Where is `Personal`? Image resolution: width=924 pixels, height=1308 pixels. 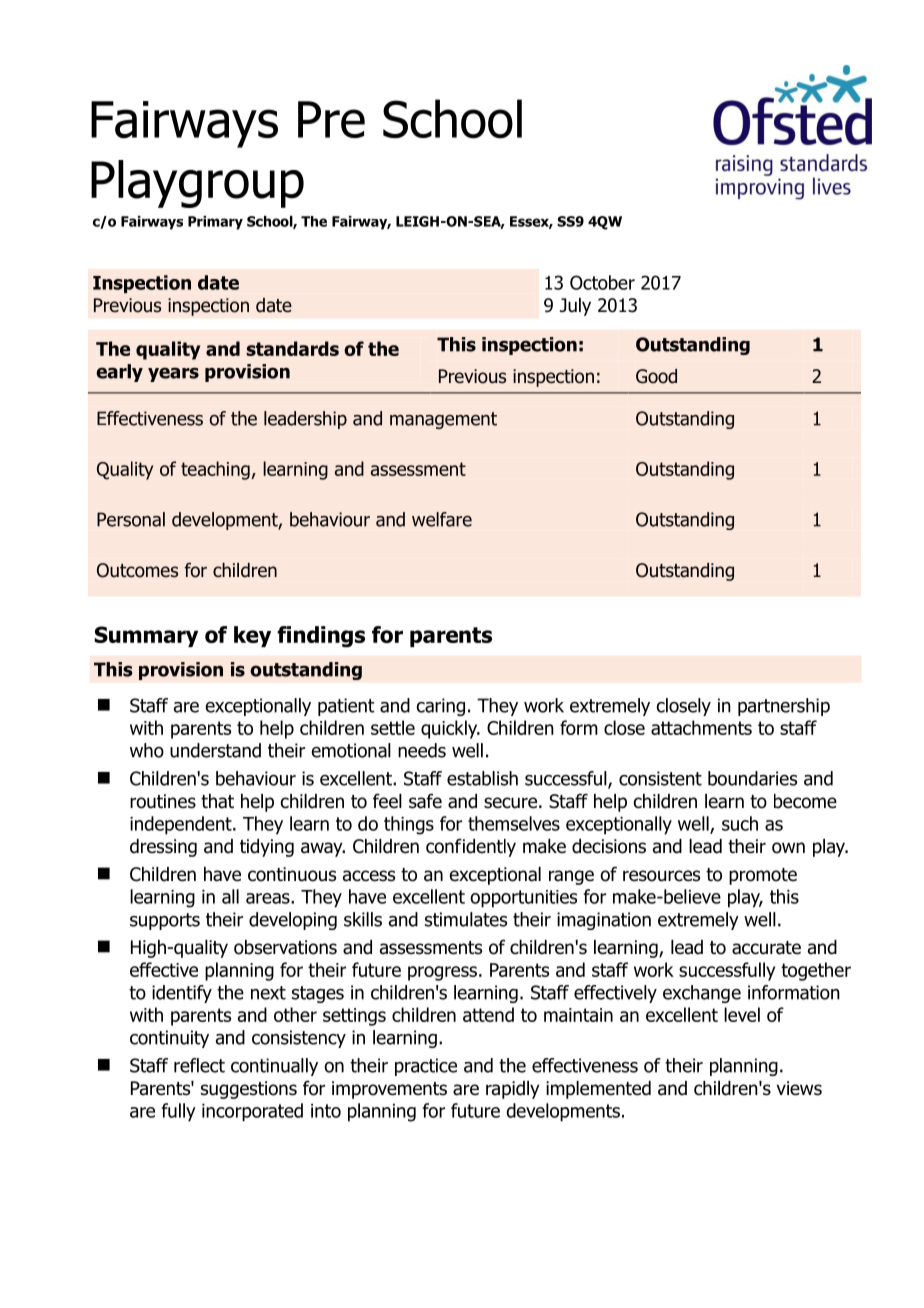
Personal is located at coordinates (131, 519).
